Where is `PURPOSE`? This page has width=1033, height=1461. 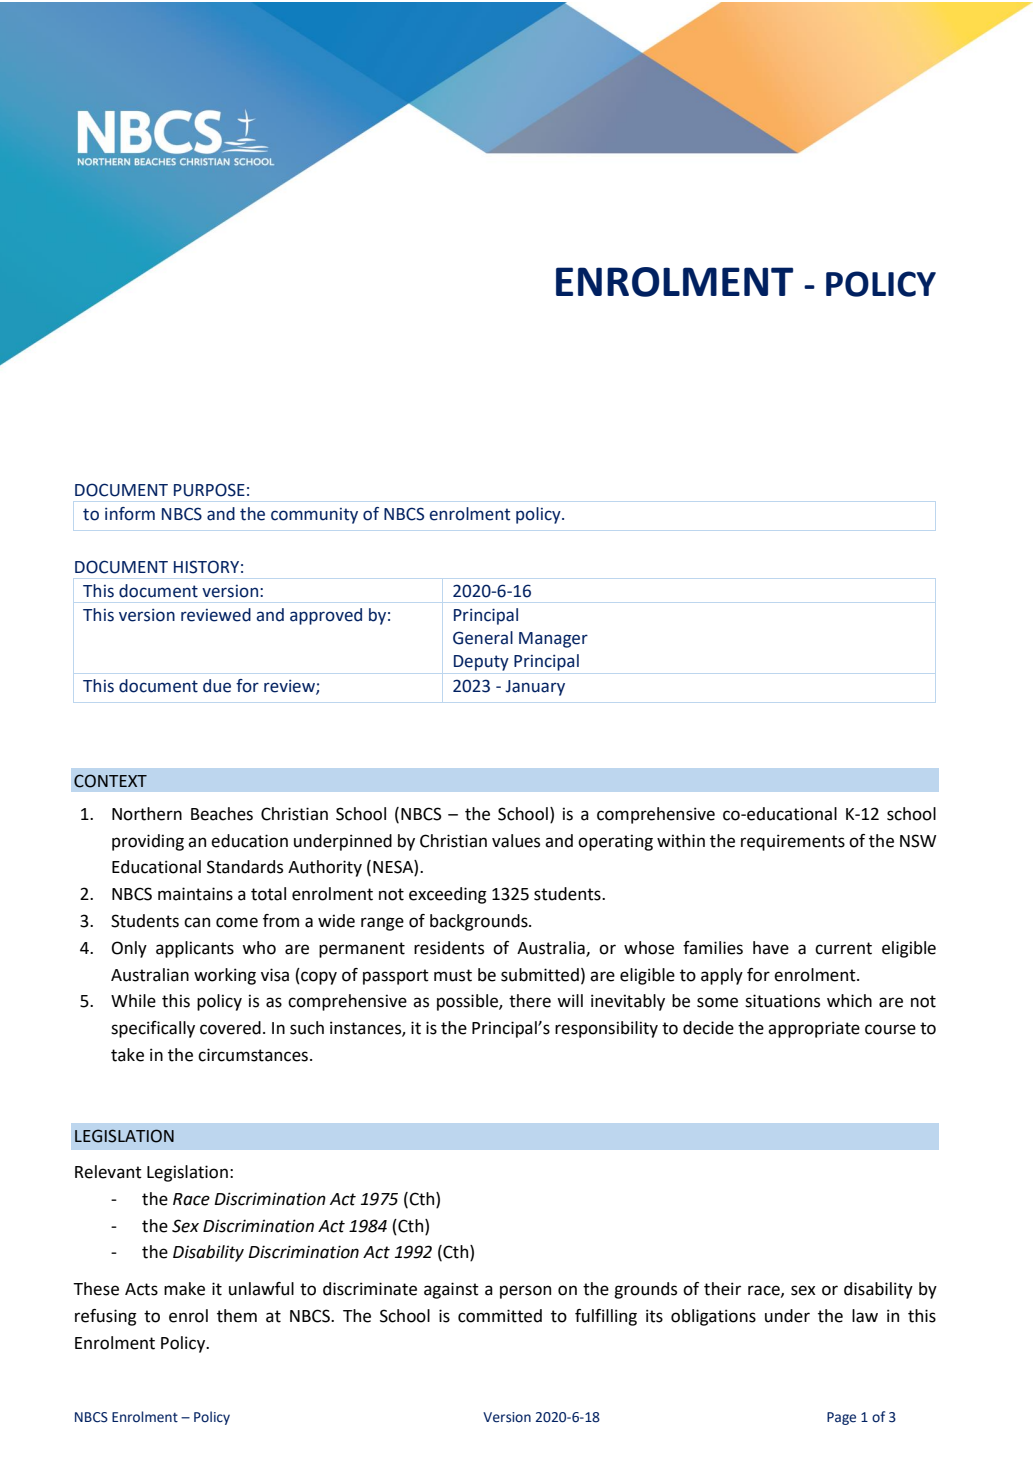
PURPOSE is located at coordinates (209, 490).
